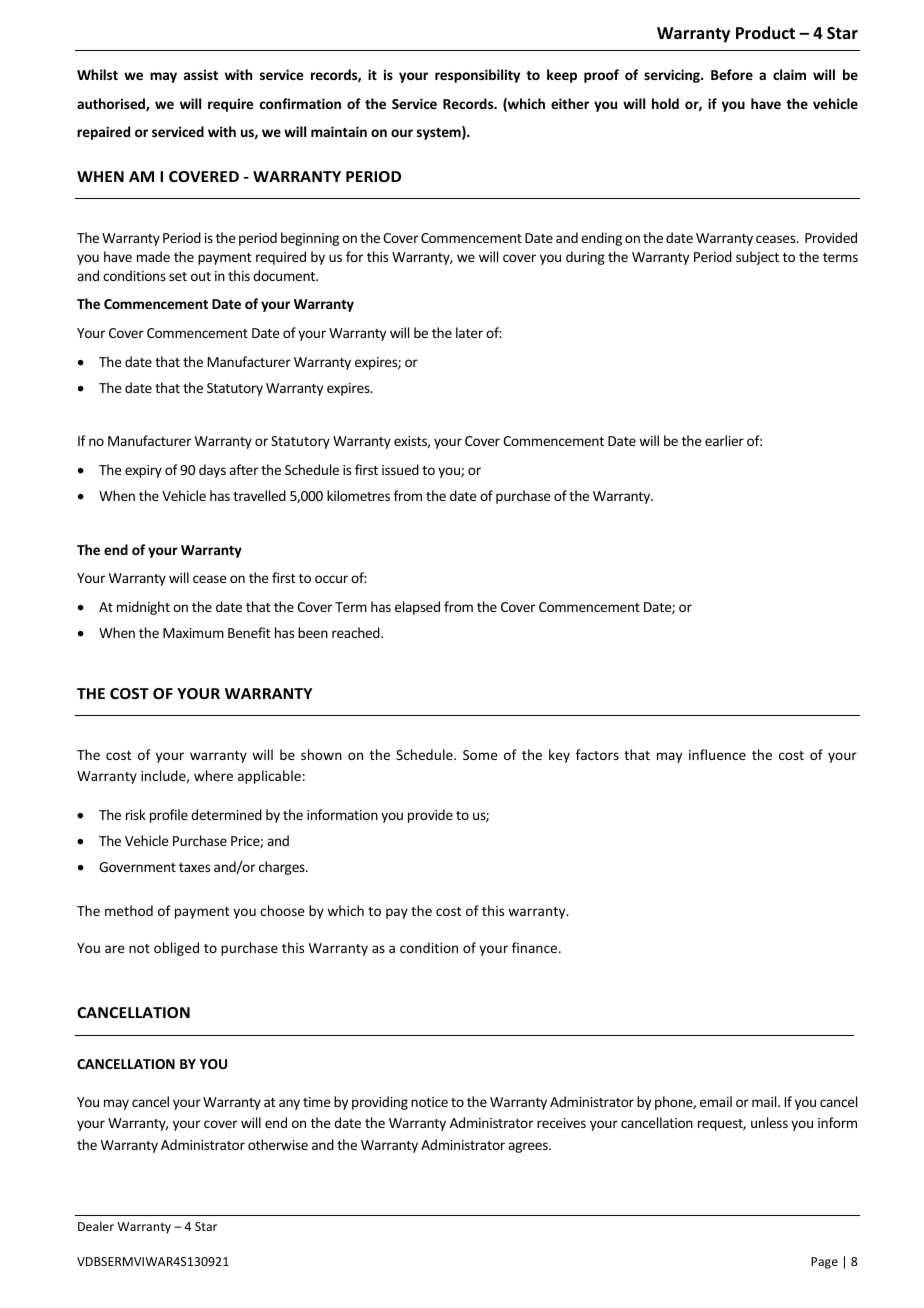 The width and height of the image is (924, 1308). Describe the element at coordinates (536, 947) in the image. I see `finance` at that location.
